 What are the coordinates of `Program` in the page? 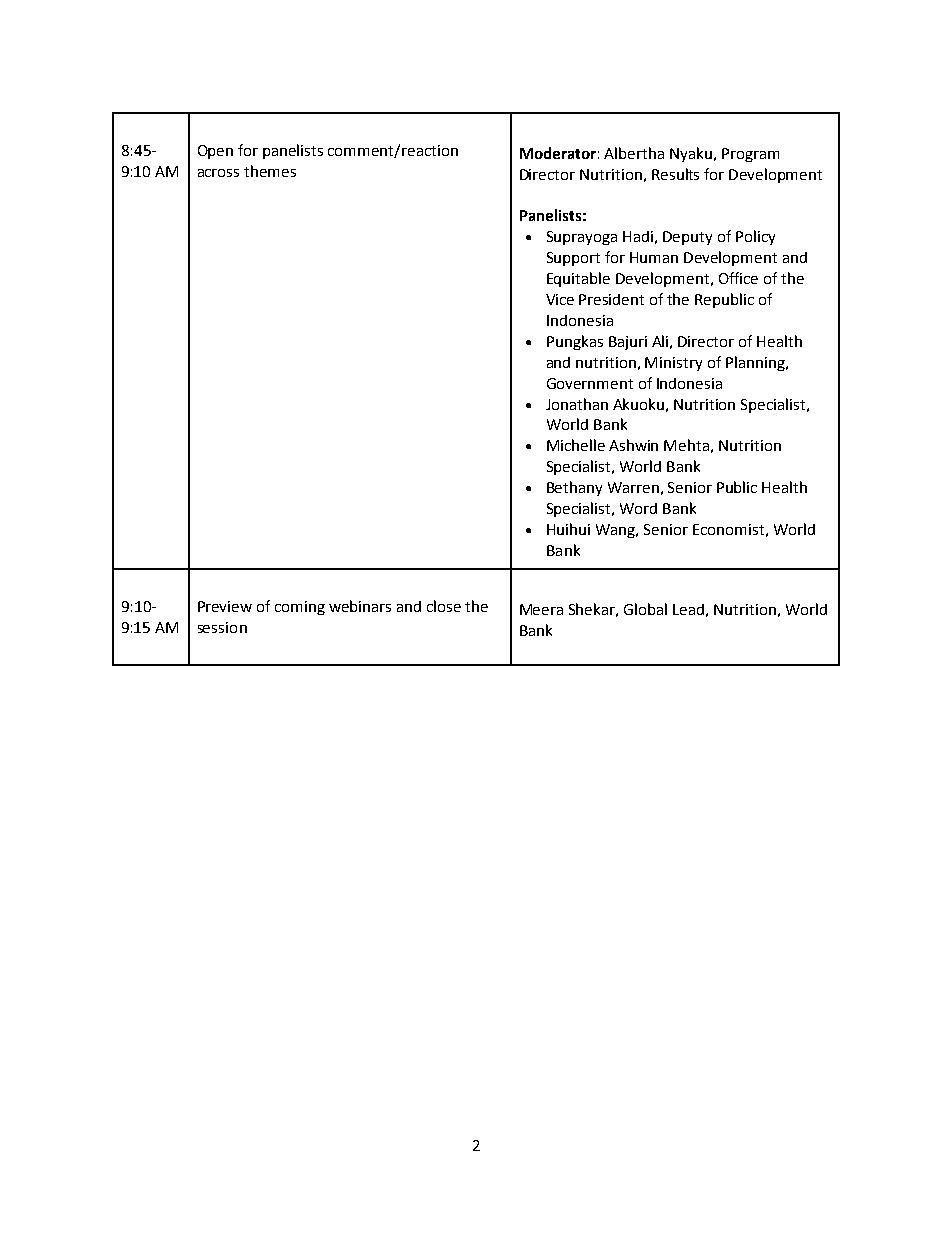 It's located at (750, 155).
